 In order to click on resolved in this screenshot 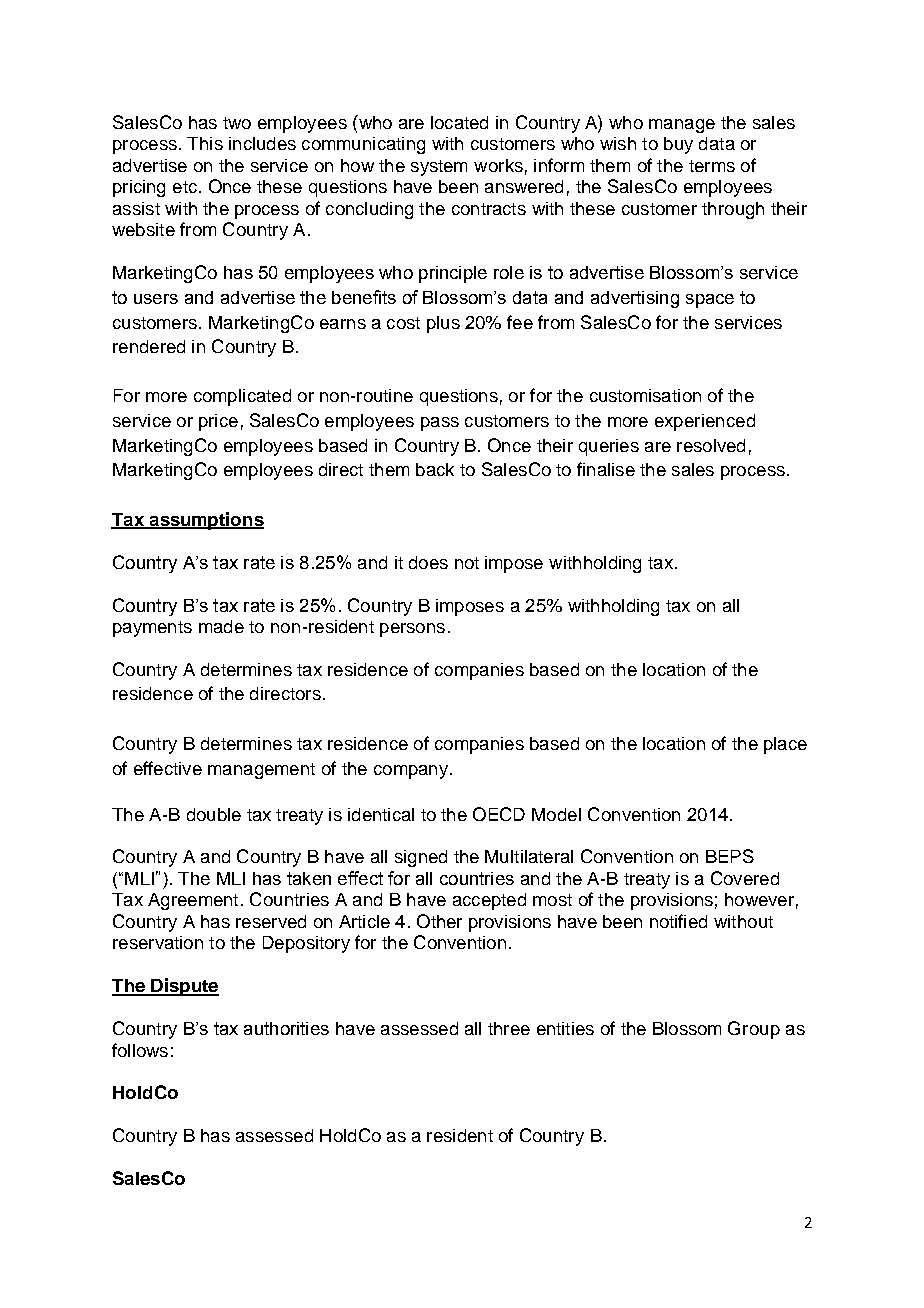, I will do `click(711, 445)`.
